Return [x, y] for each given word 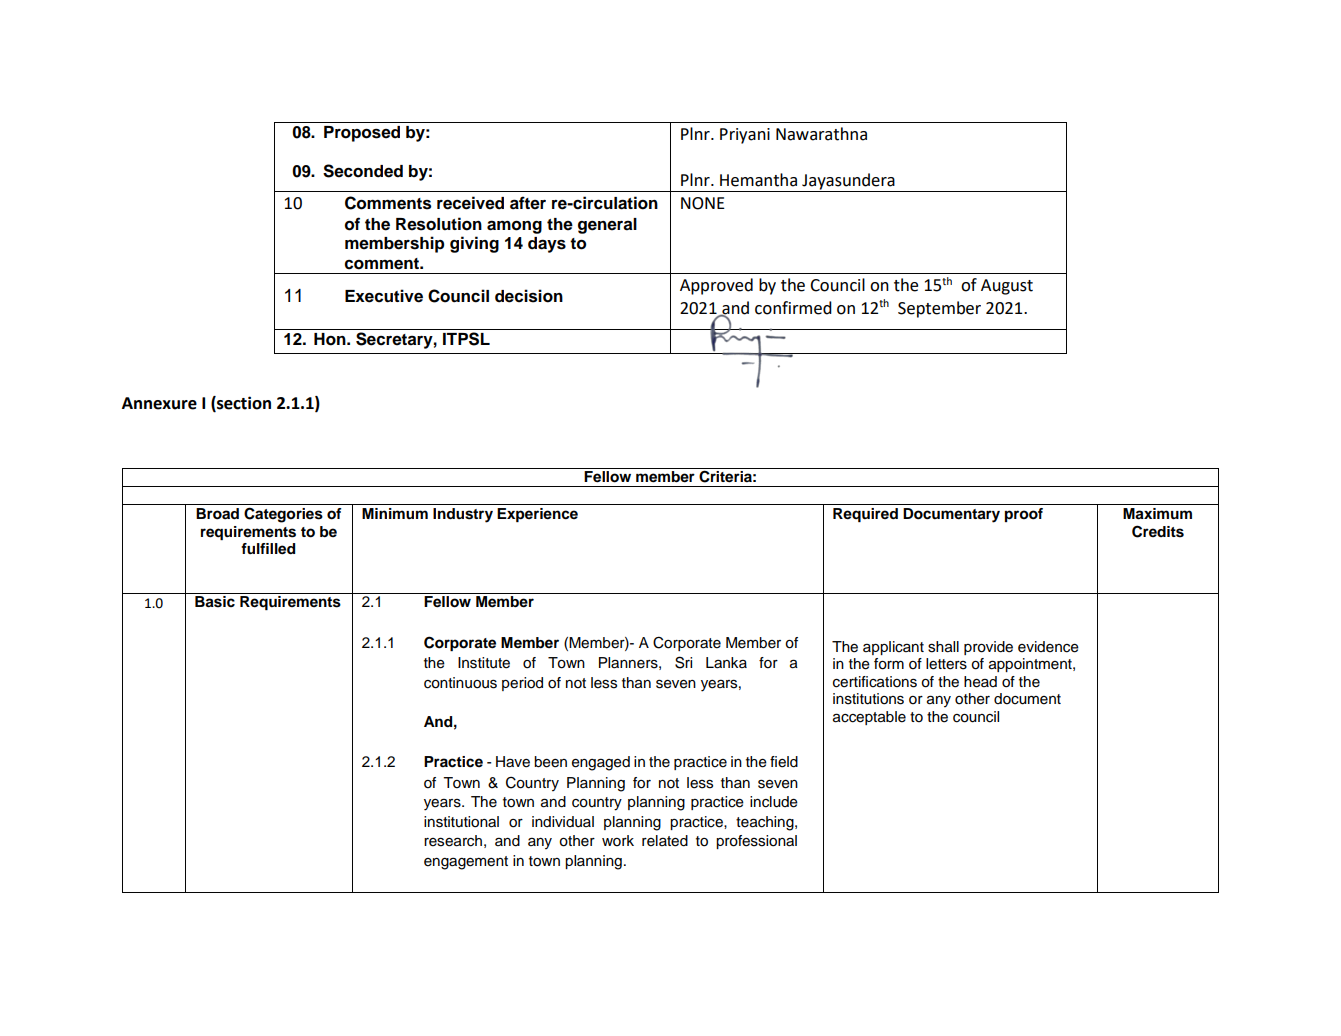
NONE [703, 203]
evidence [1048, 647]
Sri [683, 662]
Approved [716, 286]
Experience [537, 515]
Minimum [395, 513]
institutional [461, 822]
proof [1024, 515]
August [1007, 287]
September [939, 309]
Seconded [363, 171]
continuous [460, 683]
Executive [384, 296]
